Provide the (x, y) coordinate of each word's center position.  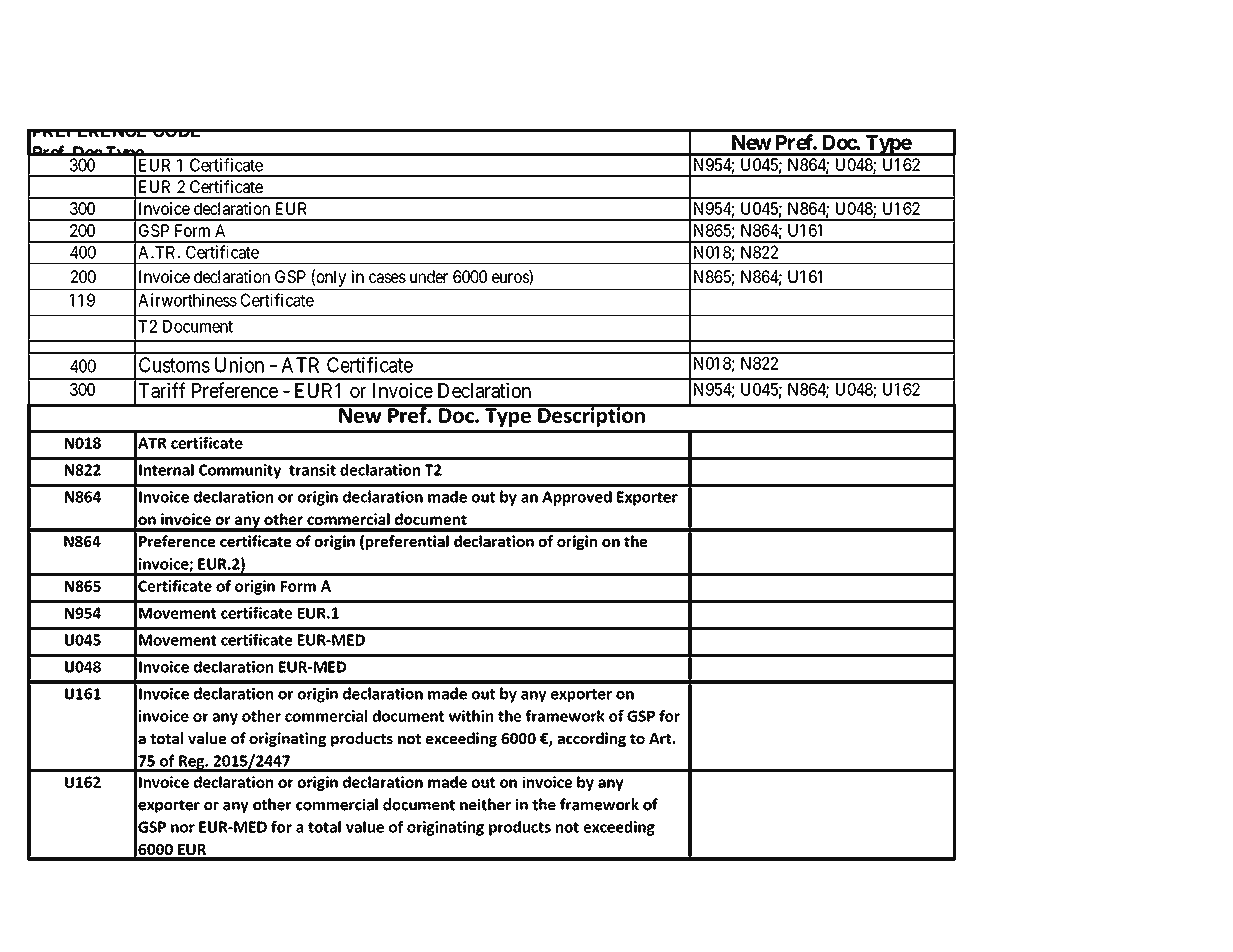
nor (183, 828)
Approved (577, 498)
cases (387, 278)
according (591, 739)
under (429, 276)
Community (240, 471)
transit (312, 470)
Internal (166, 470)
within (471, 716)
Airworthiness (187, 300)
